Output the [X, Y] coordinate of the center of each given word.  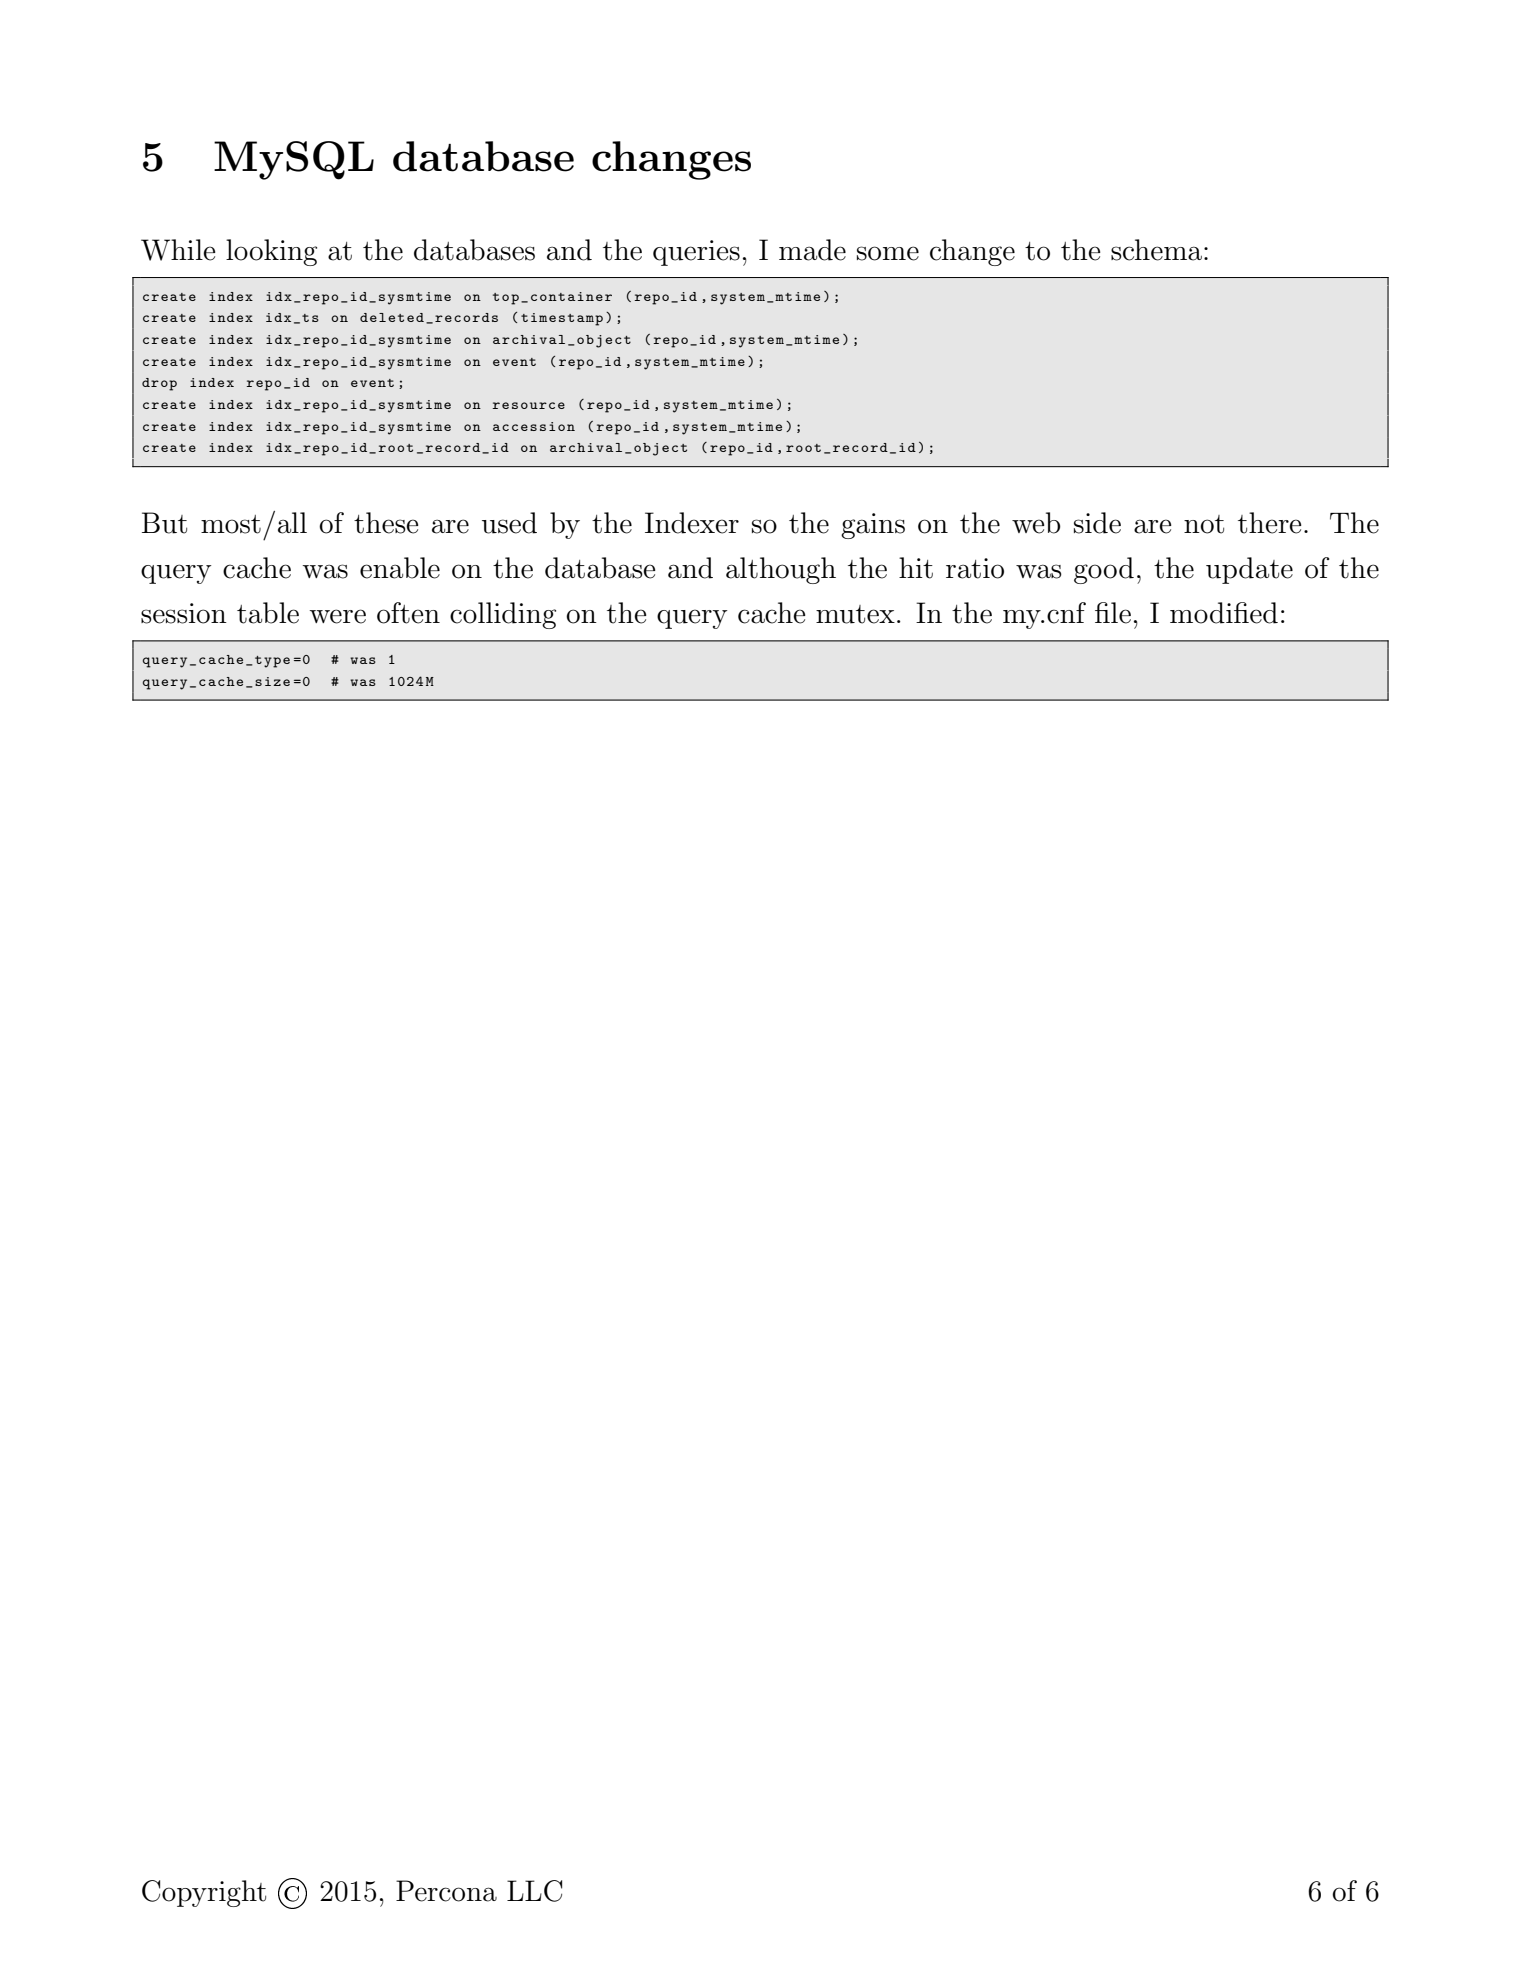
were [338, 616]
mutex [855, 614]
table [268, 613]
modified [1224, 613]
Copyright [204, 1893]
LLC [534, 1891]
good [1104, 570]
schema [1158, 250]
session [184, 613]
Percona [446, 1891]
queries [696, 253]
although [781, 570]
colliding [503, 615]
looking [271, 252]
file [1113, 613]
